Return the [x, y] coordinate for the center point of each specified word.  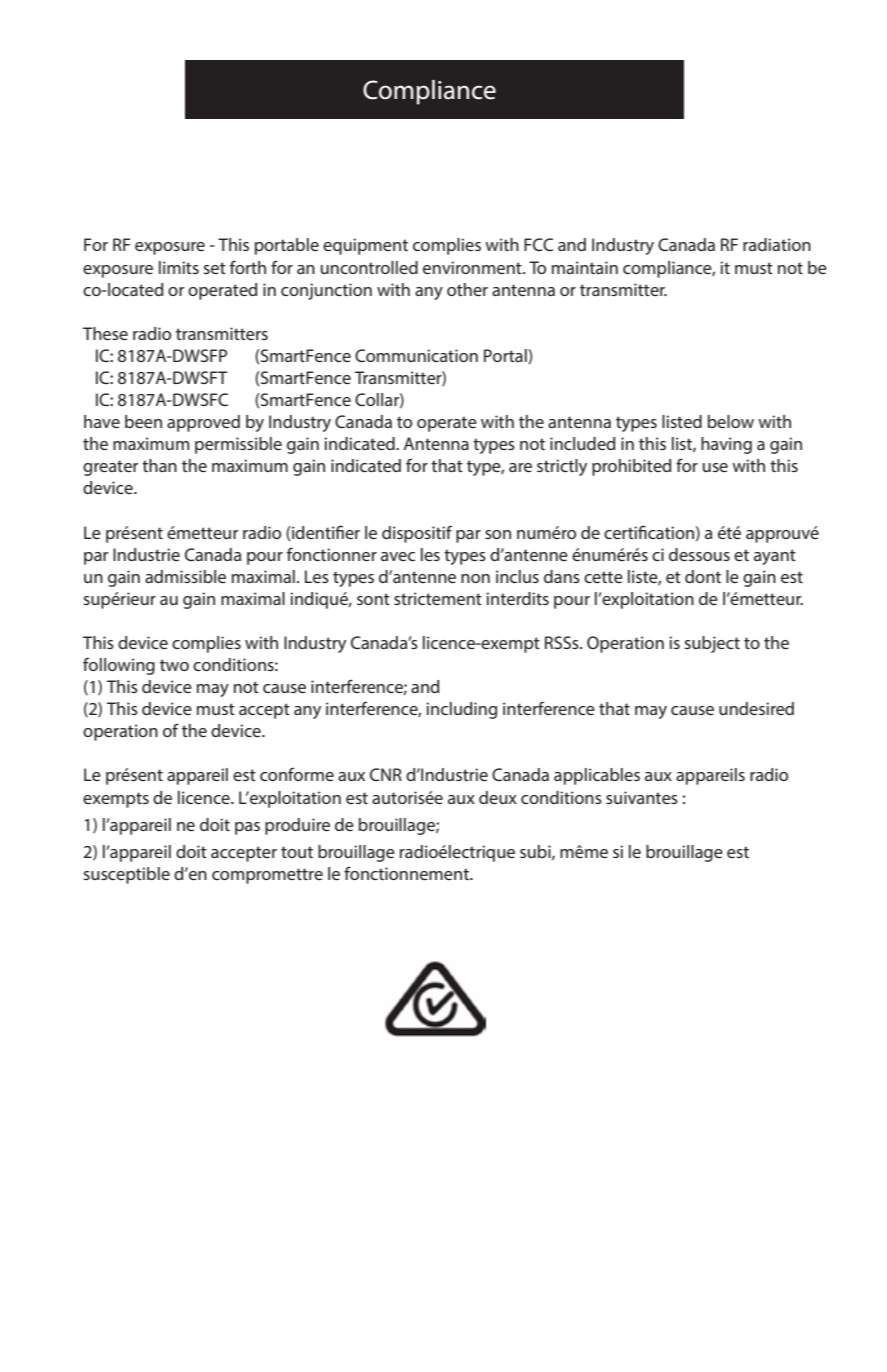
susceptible [127, 875]
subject [712, 644]
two [174, 665]
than [159, 465]
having [726, 445]
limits [179, 267]
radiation [777, 244]
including [461, 710]
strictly [562, 467]
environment [473, 267]
